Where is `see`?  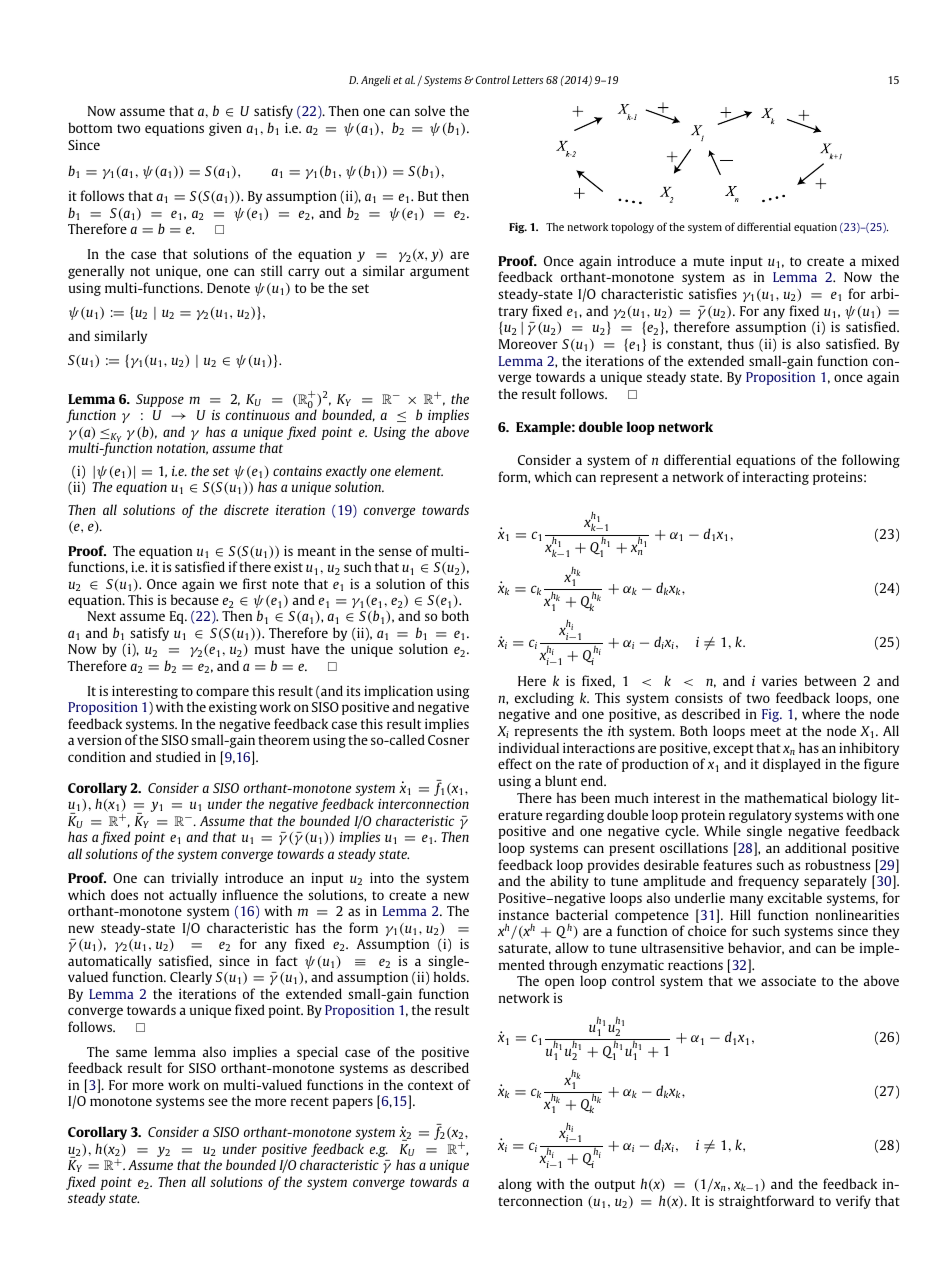
see is located at coordinates (218, 1102).
